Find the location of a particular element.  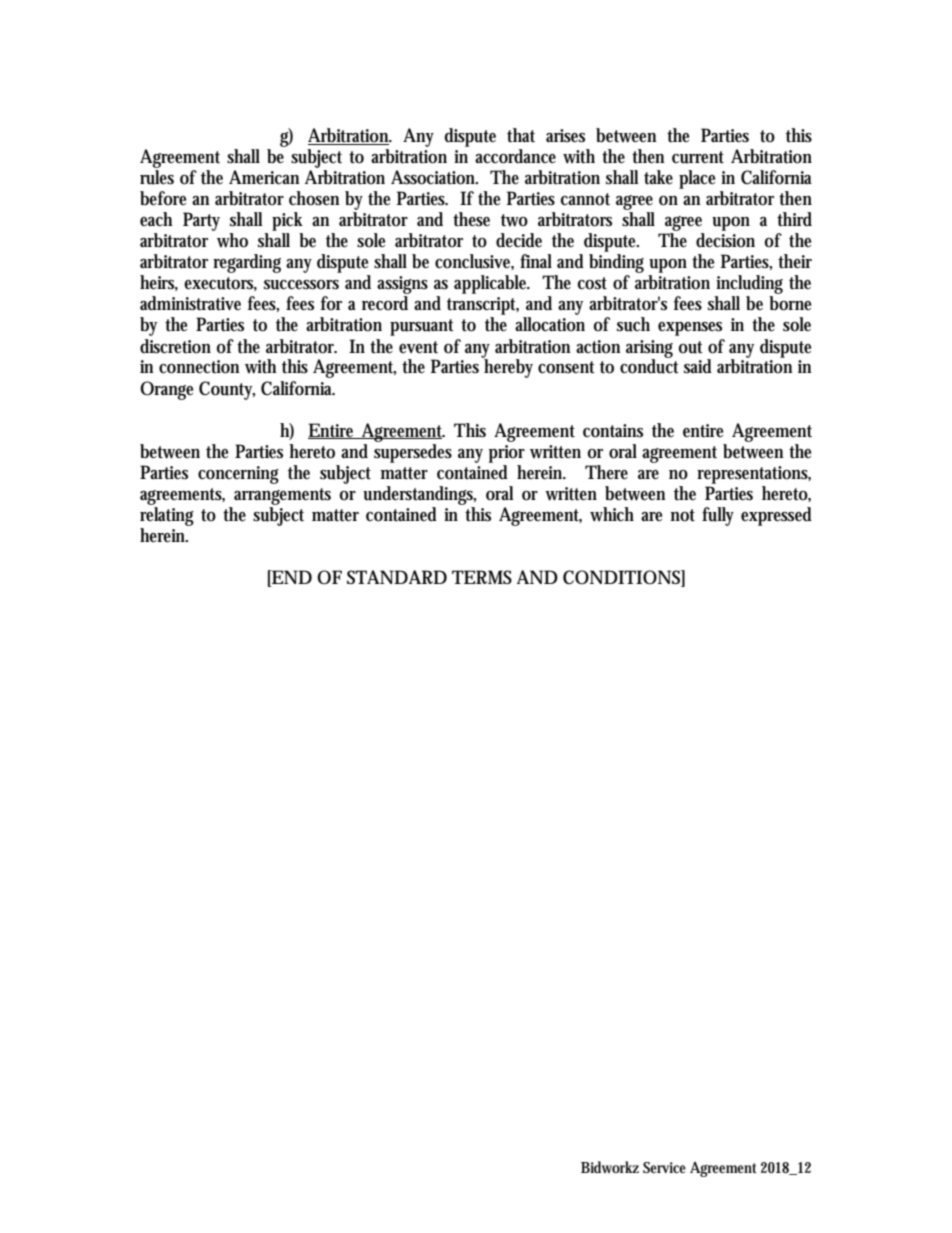

current is located at coordinates (698, 157).
